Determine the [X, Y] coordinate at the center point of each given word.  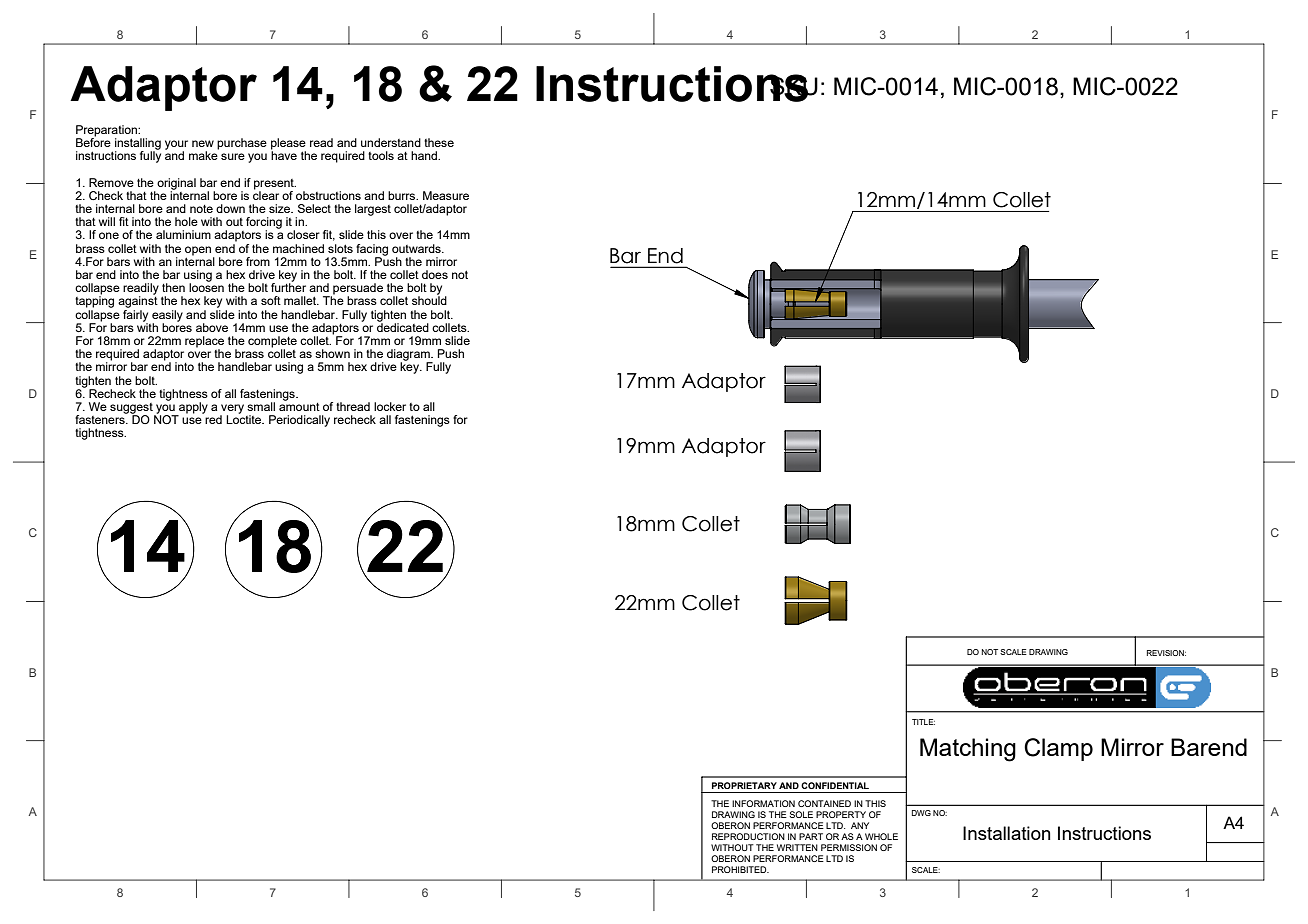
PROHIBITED [740, 869]
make [204, 154]
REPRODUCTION [748, 836]
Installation [1007, 833]
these [439, 142]
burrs [403, 195]
